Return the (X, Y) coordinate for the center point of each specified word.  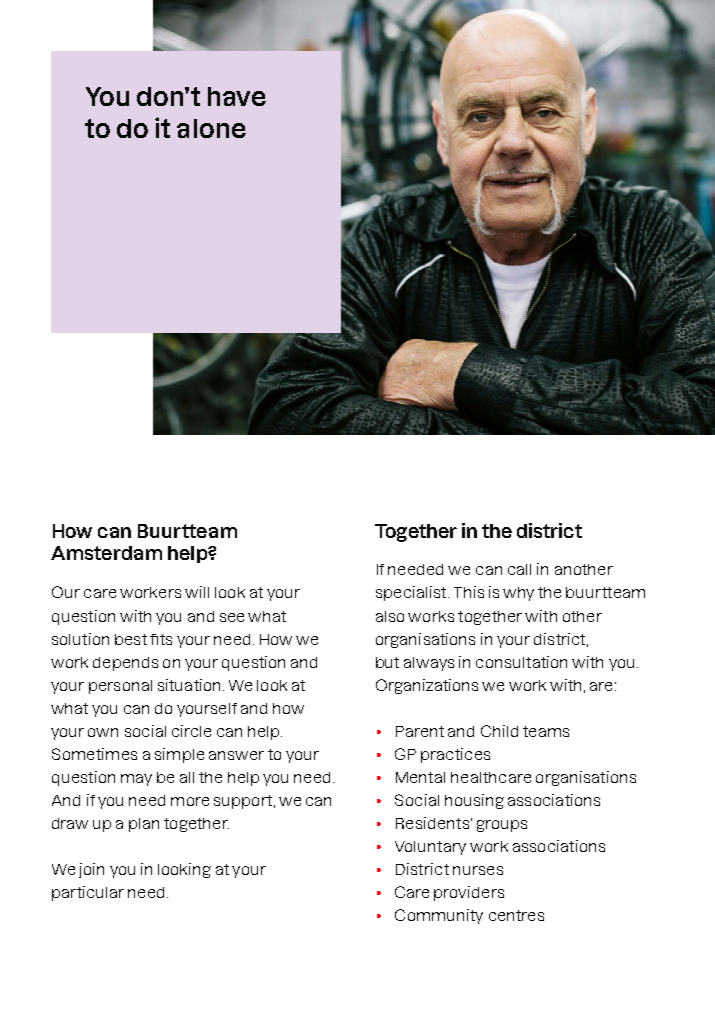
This (469, 592)
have (237, 96)
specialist (412, 593)
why (518, 594)
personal (120, 687)
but (387, 662)
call (519, 569)
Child (499, 731)
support (243, 802)
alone (211, 128)
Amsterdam (106, 553)
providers (469, 893)
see (232, 617)
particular (88, 893)
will (197, 592)
